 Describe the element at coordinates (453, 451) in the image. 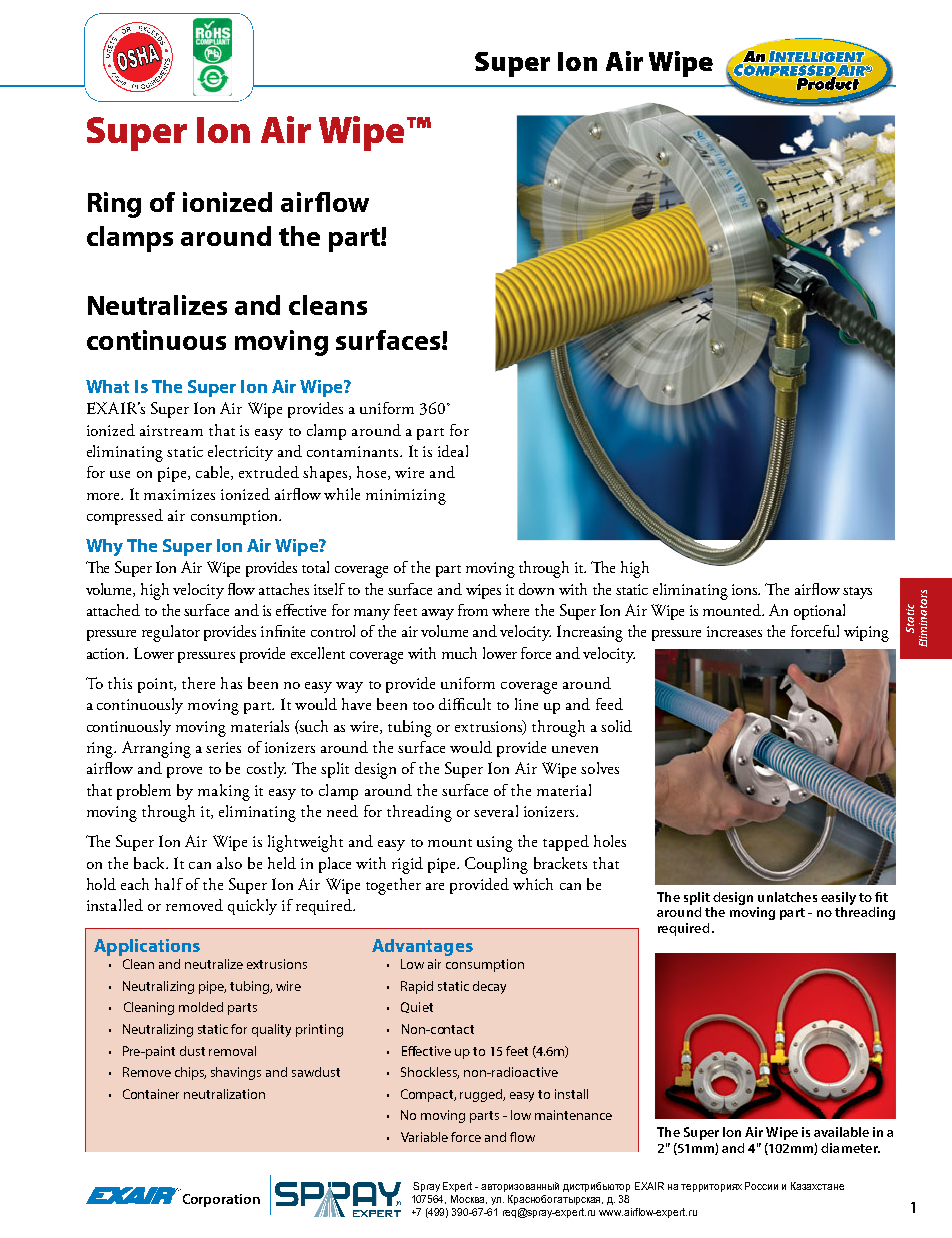

I see `ideal` at that location.
